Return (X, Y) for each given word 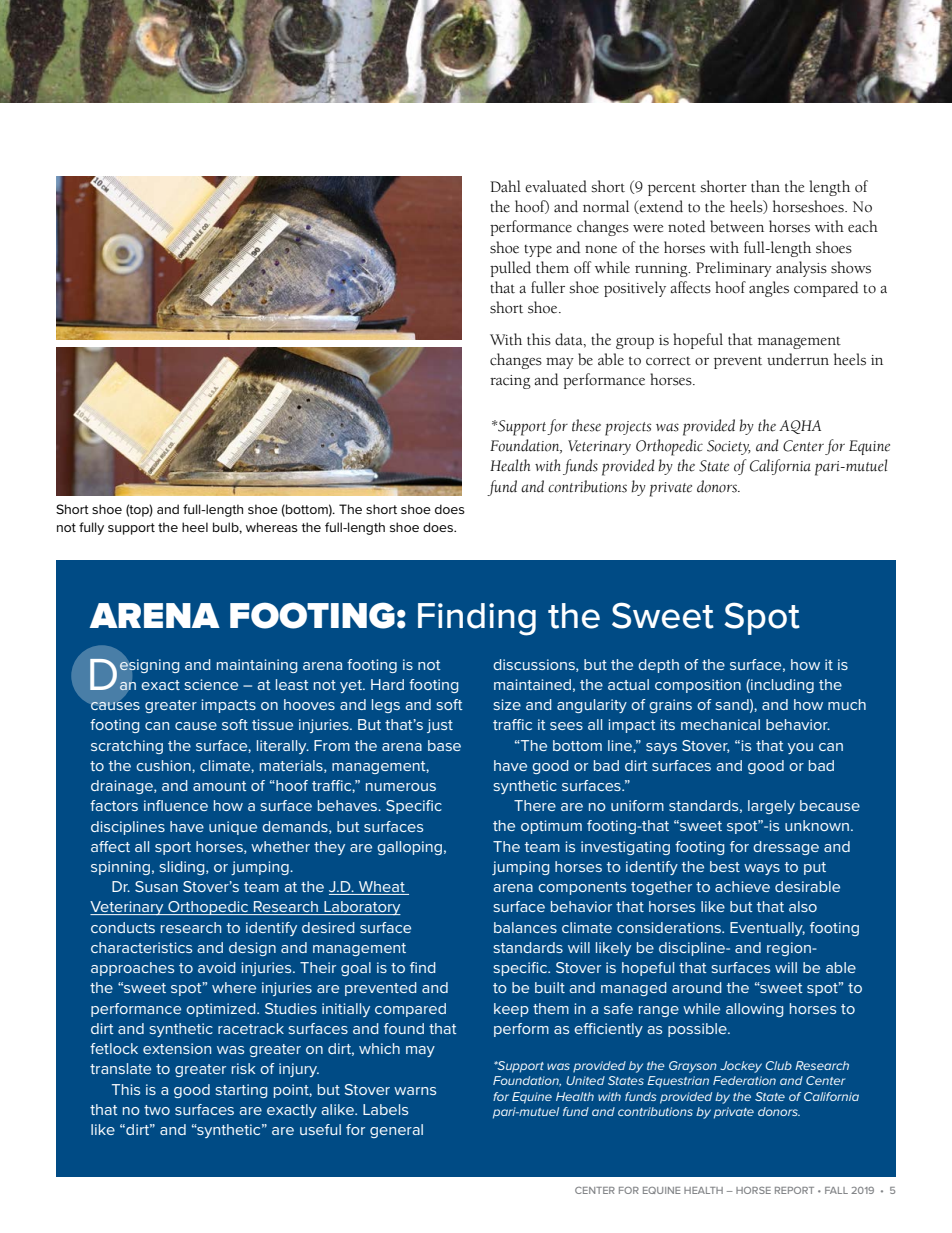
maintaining (257, 666)
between (737, 226)
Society (729, 447)
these (586, 425)
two (157, 1110)
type (538, 251)
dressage (786, 848)
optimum (551, 827)
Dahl (505, 186)
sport (173, 848)
